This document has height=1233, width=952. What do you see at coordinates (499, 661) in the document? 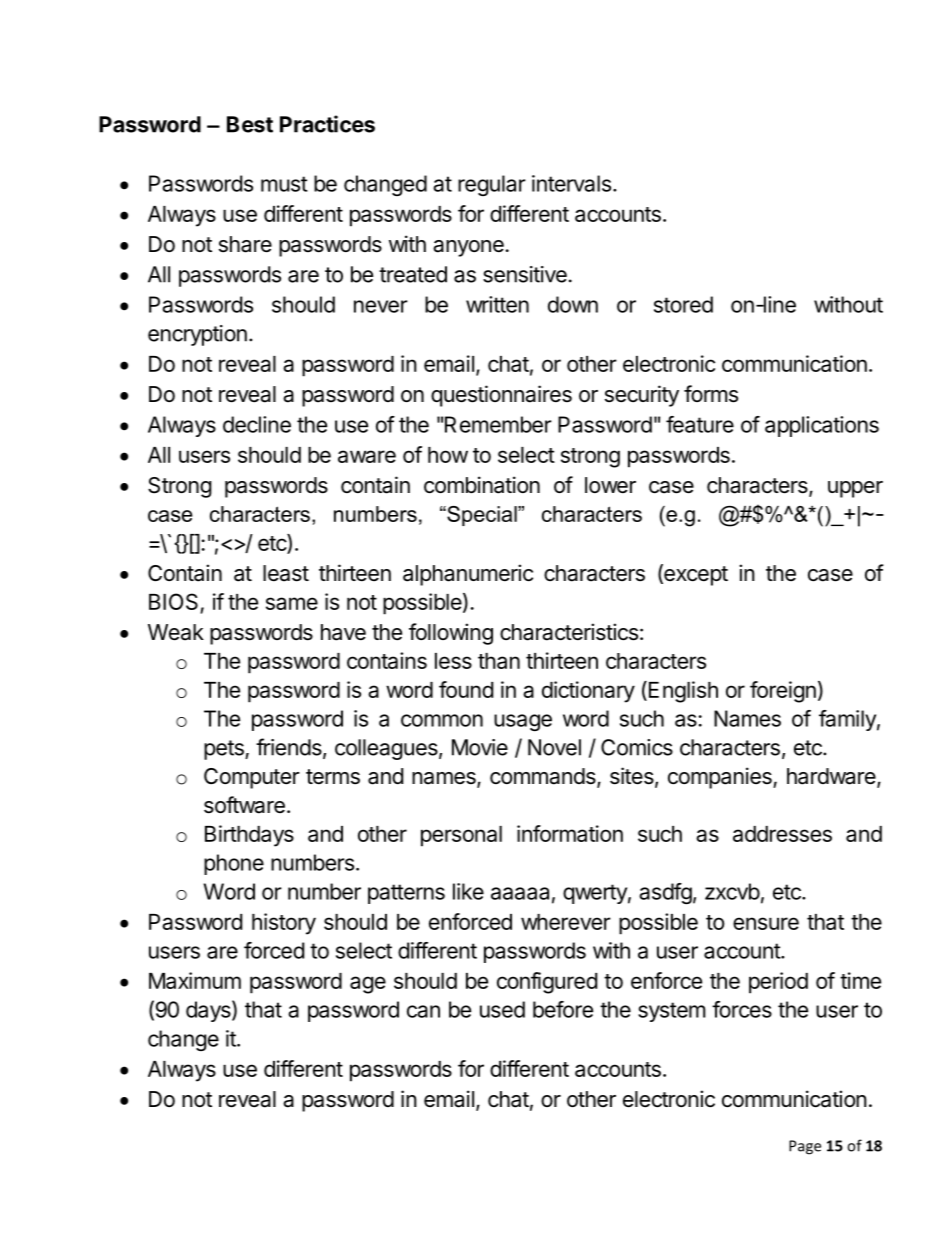
I see `than` at bounding box center [499, 661].
